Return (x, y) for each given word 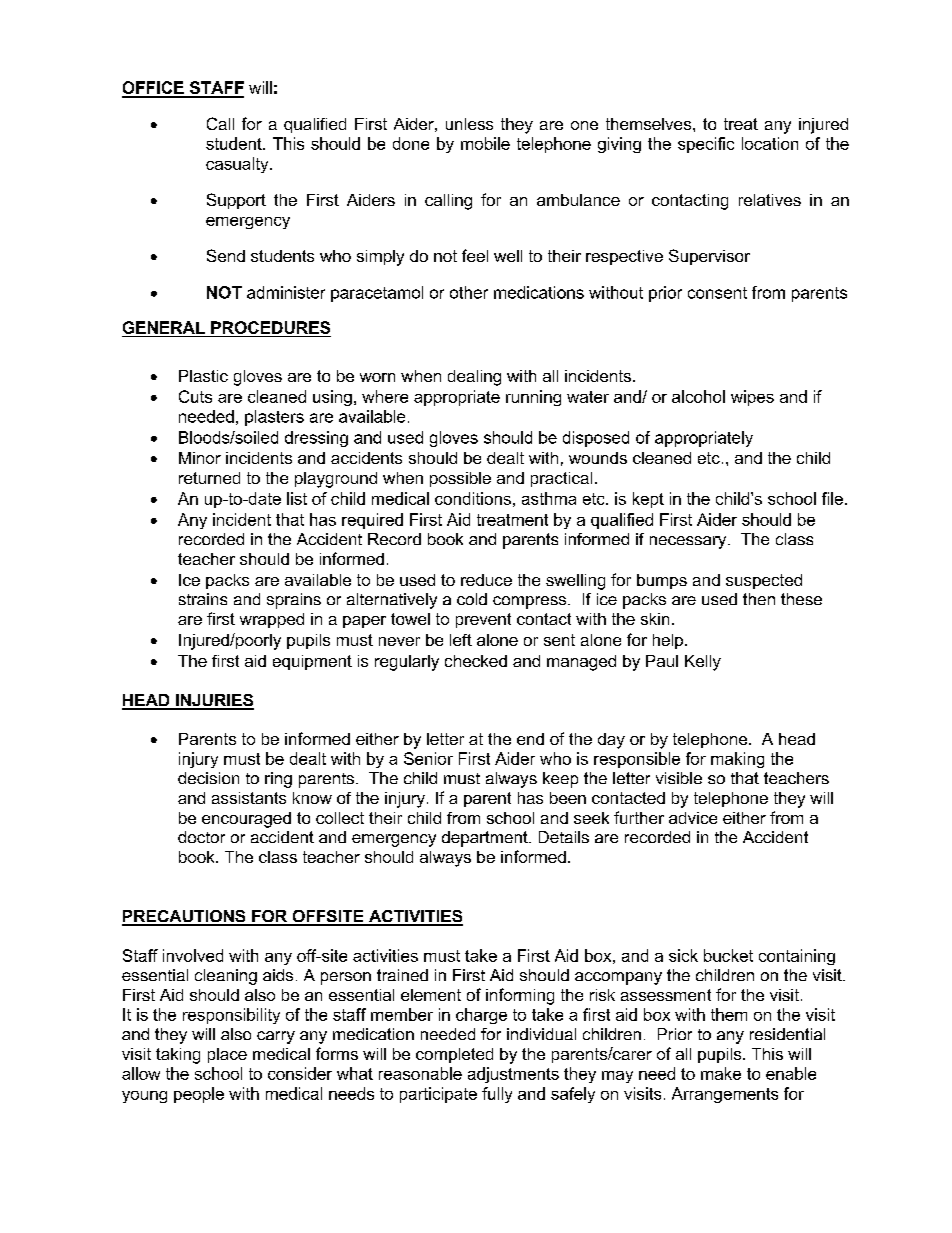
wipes (752, 398)
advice (693, 818)
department (486, 839)
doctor (201, 837)
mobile (485, 143)
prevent (483, 620)
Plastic (203, 376)
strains (203, 599)
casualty (238, 165)
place (227, 1055)
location (770, 143)
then (759, 599)
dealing (474, 378)
